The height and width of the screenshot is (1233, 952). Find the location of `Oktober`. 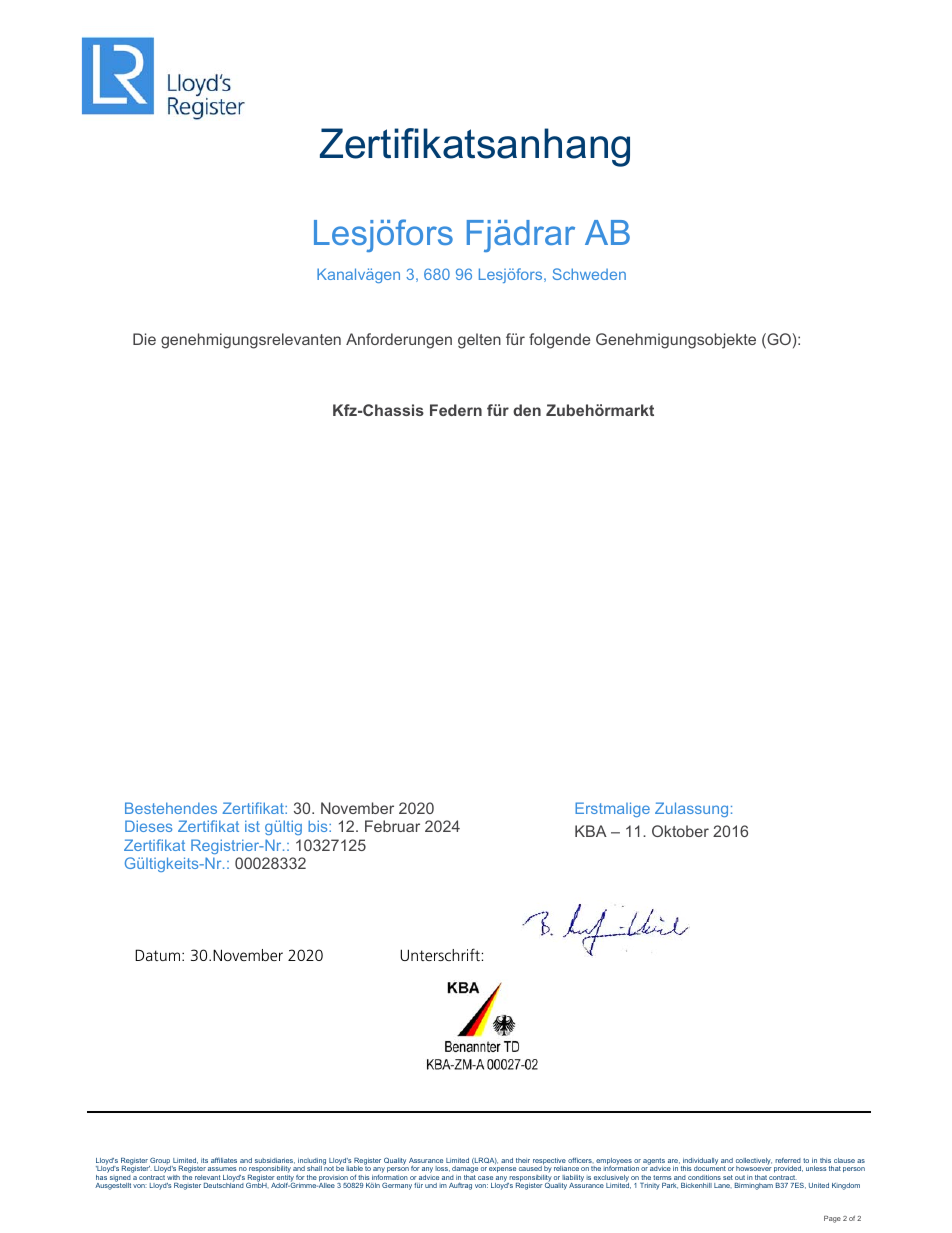

Oktober is located at coordinates (680, 831).
